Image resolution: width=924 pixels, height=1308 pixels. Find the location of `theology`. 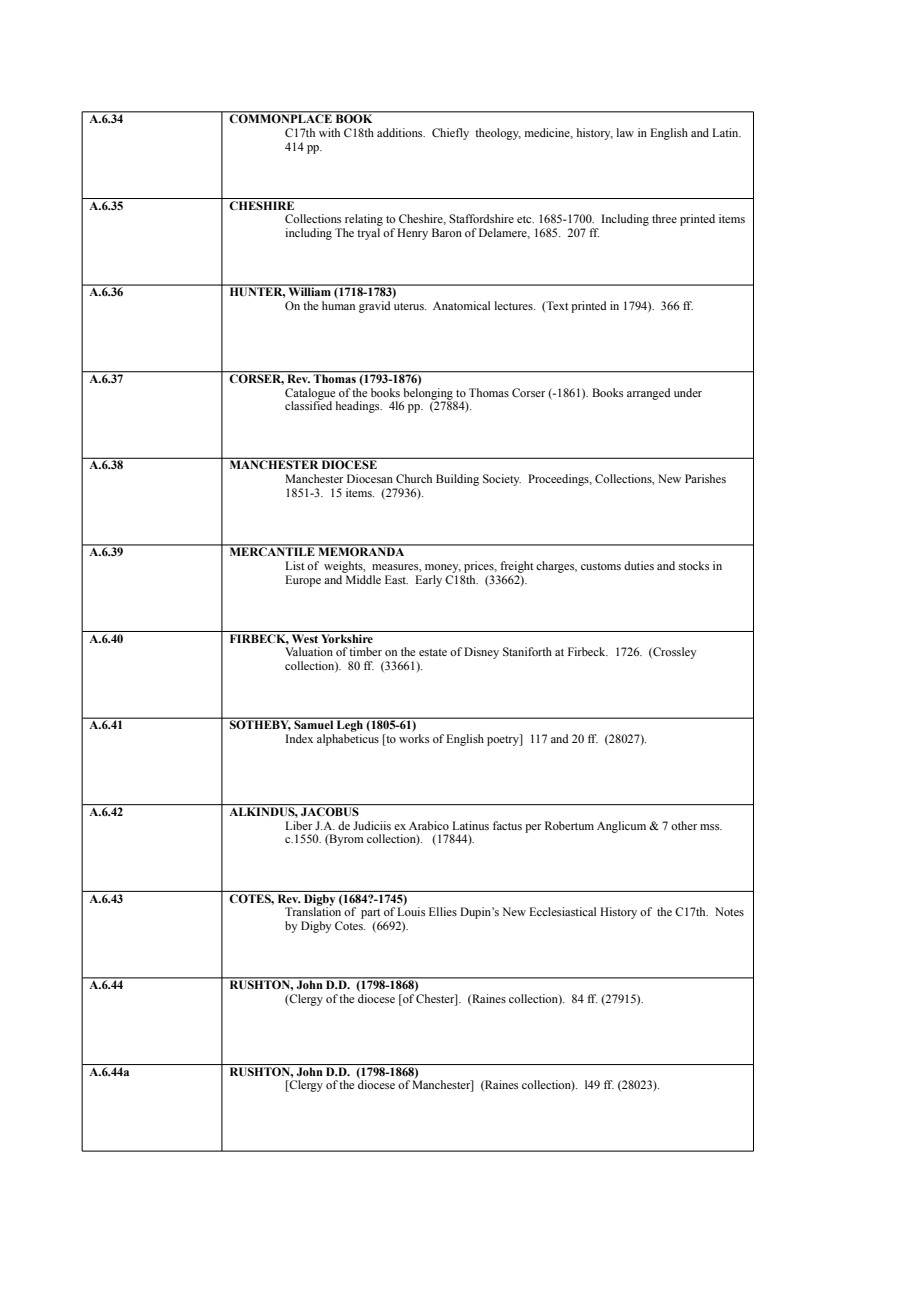

theology is located at coordinates (498, 134).
